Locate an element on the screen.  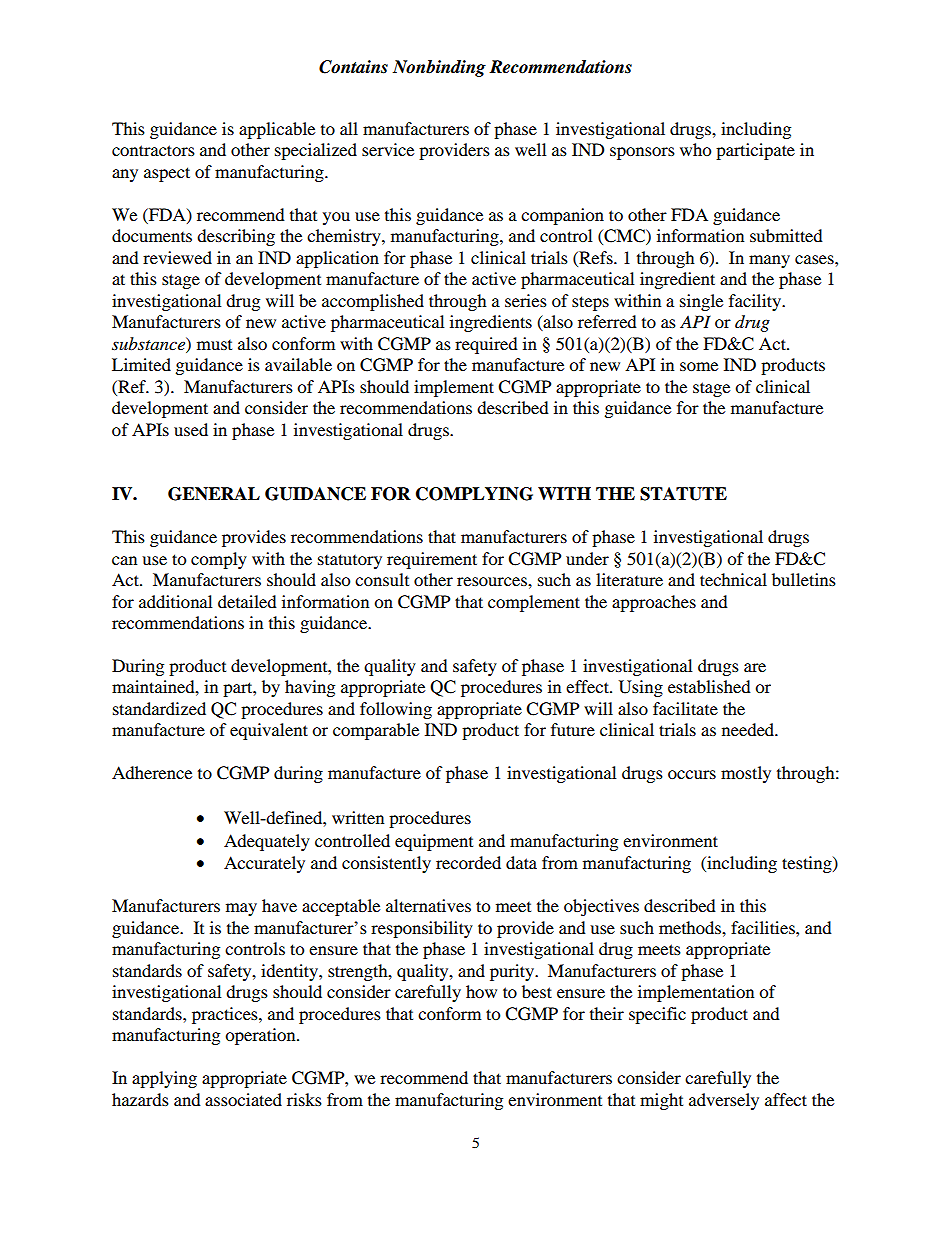
resources is located at coordinates (493, 581).
